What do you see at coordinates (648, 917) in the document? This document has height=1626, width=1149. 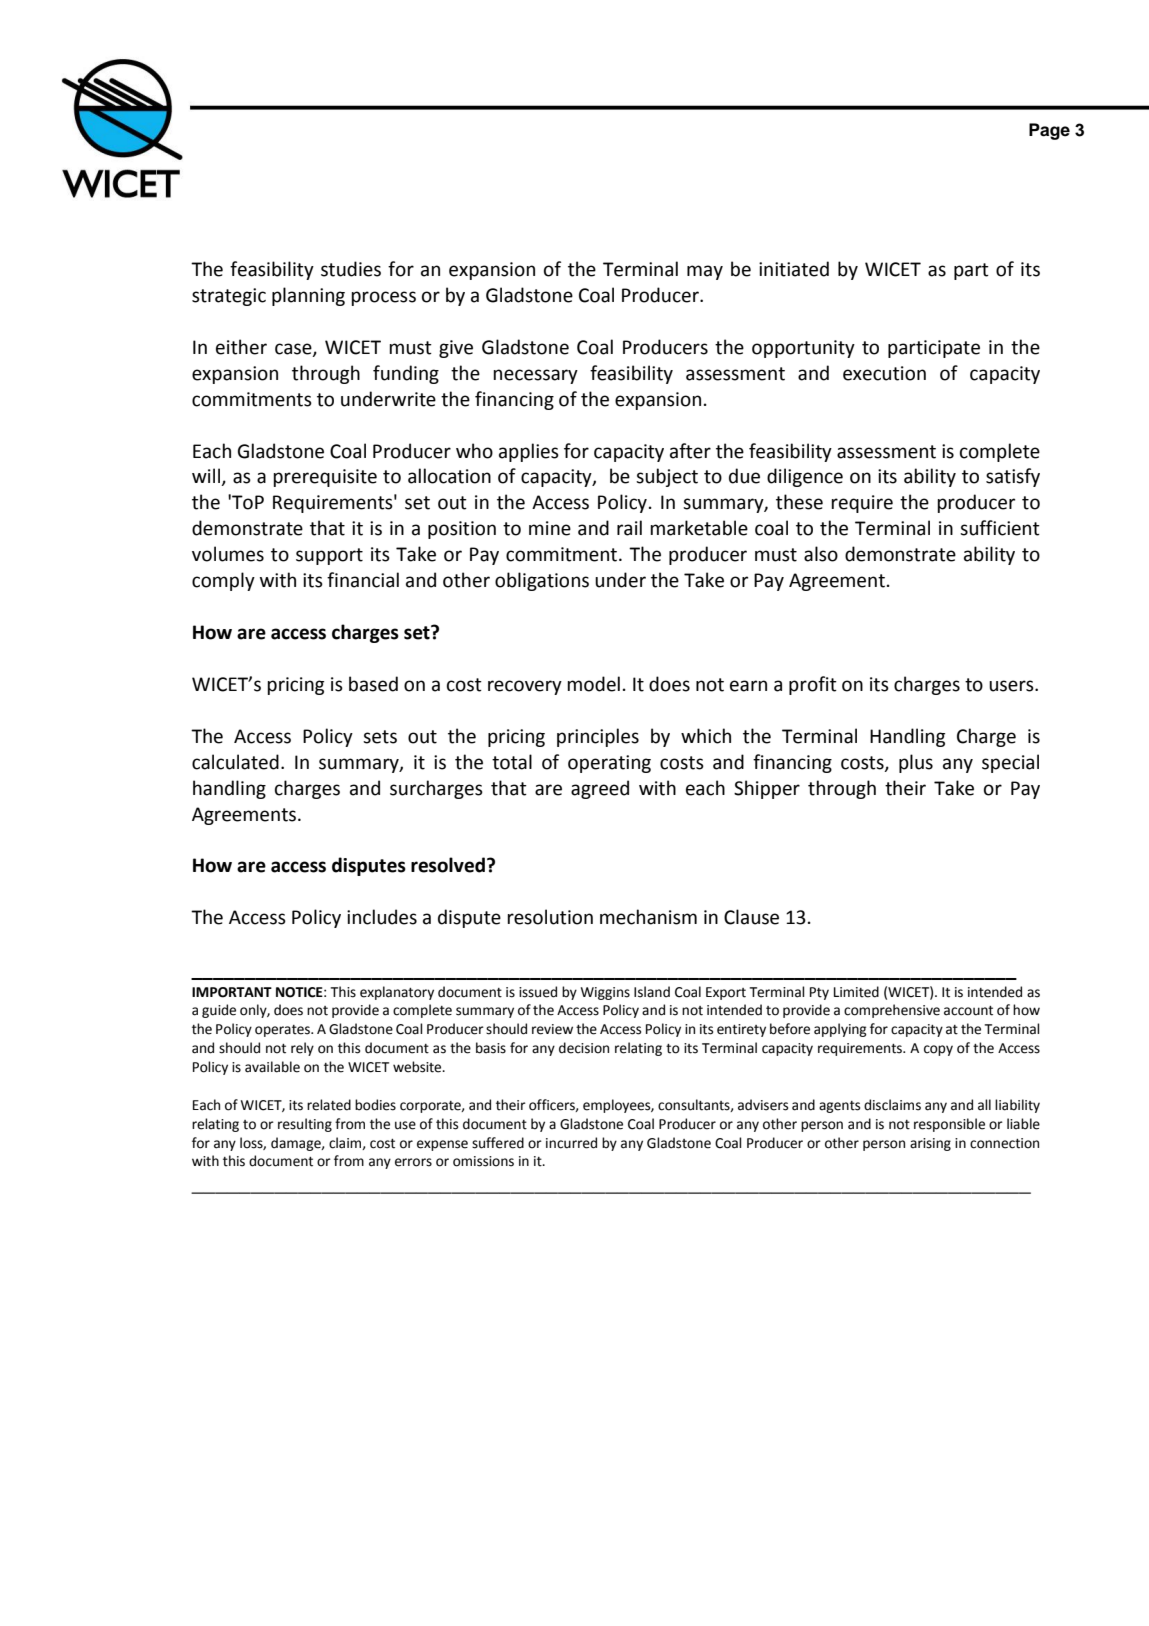 I see `mechanism` at bounding box center [648, 917].
